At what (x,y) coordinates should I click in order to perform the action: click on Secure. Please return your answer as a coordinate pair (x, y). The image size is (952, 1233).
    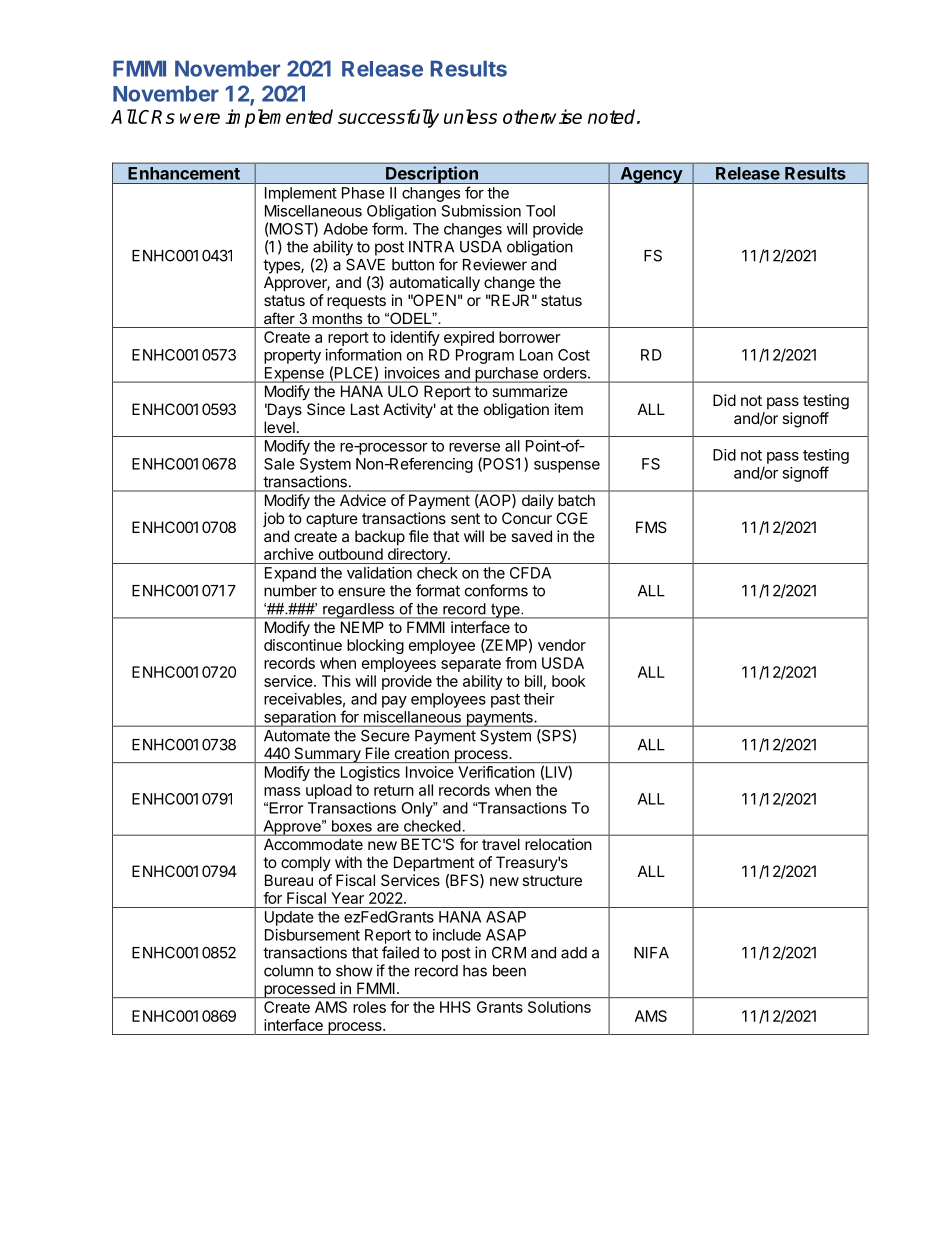
    Looking at the image, I should click on (385, 736).
